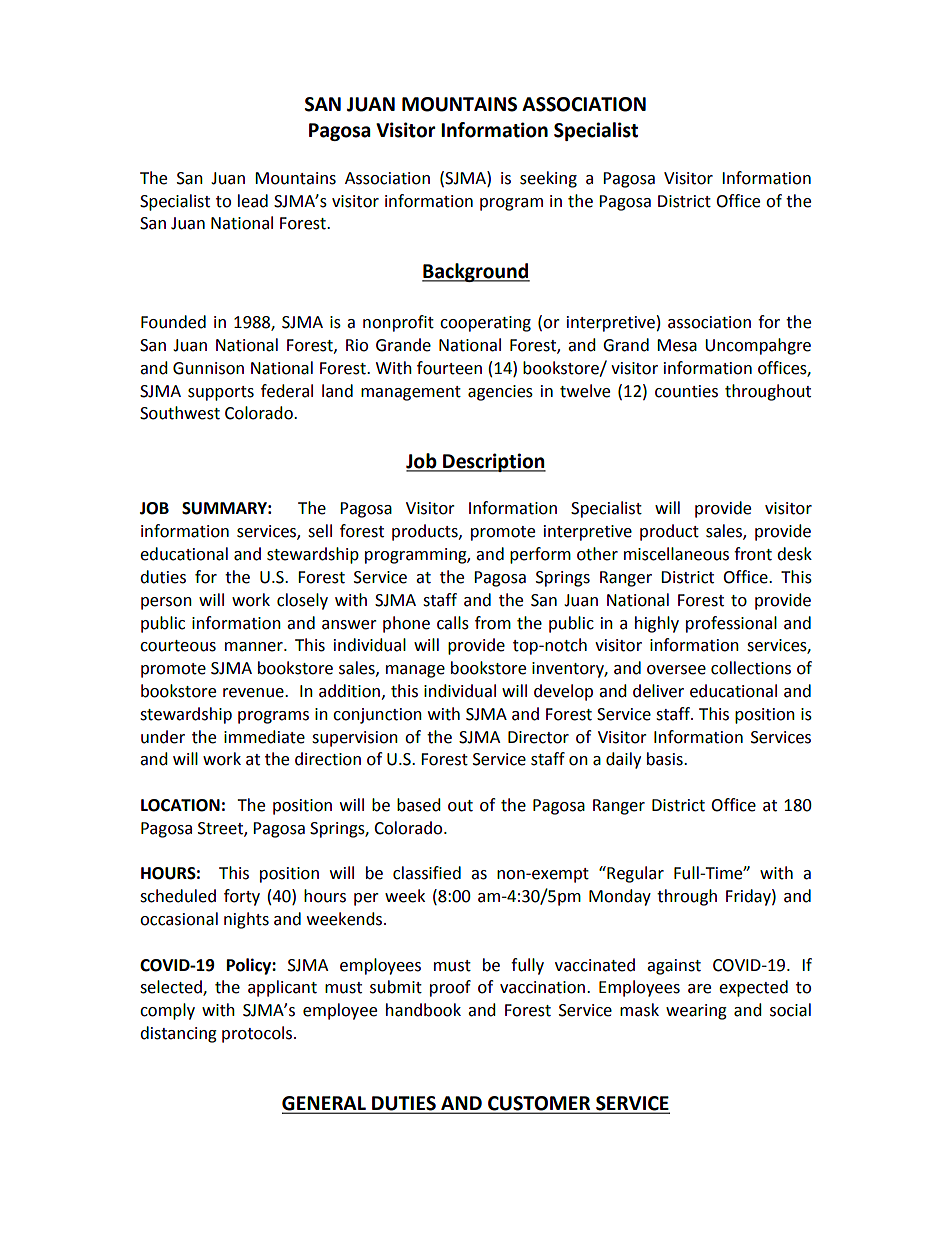 This screenshot has width=952, height=1233. I want to click on protocols, so click(258, 1034).
